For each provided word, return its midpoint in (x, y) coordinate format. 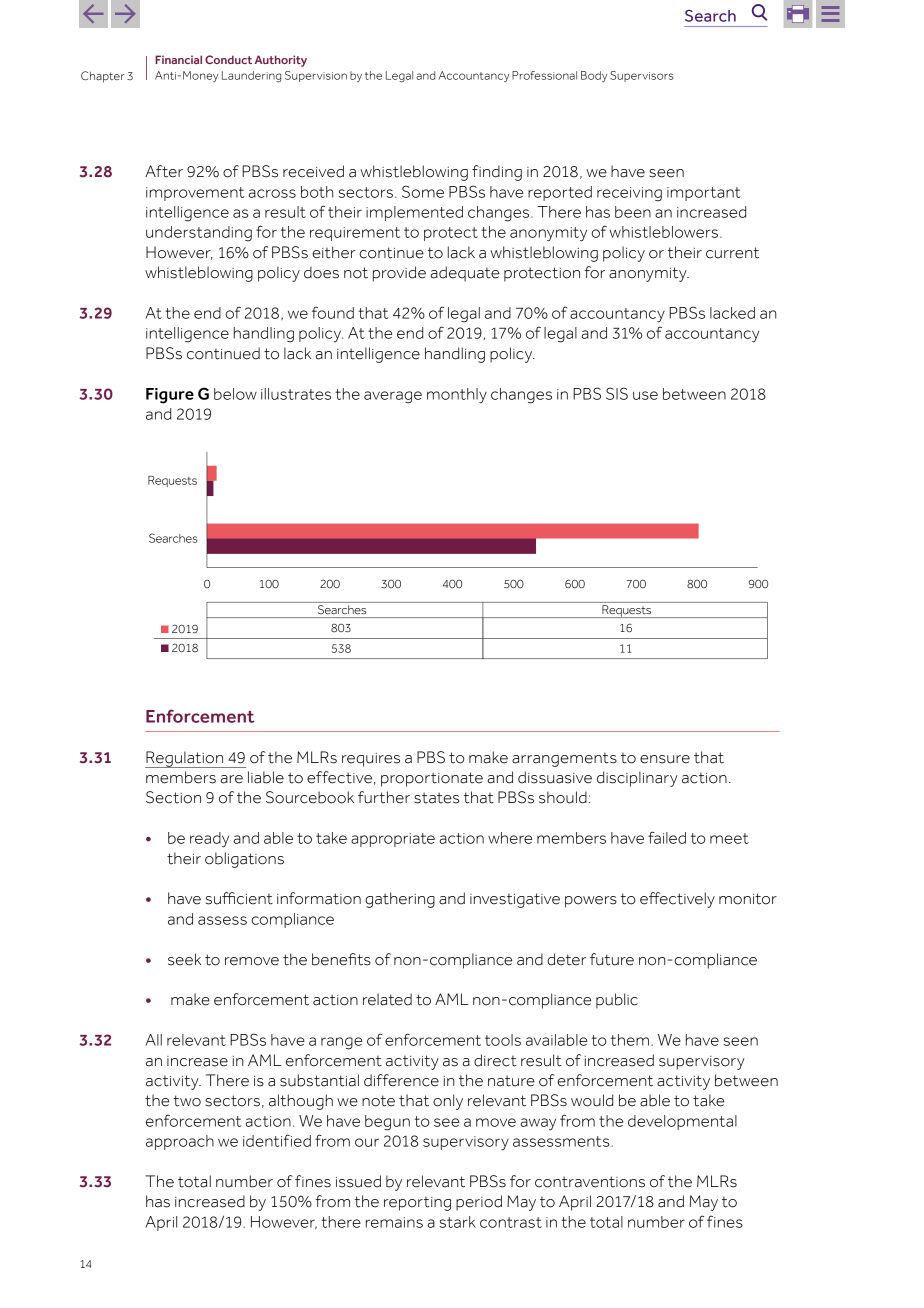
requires (371, 760)
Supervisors (642, 76)
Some (423, 191)
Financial (178, 59)
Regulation (185, 759)
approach (180, 1142)
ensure (665, 759)
